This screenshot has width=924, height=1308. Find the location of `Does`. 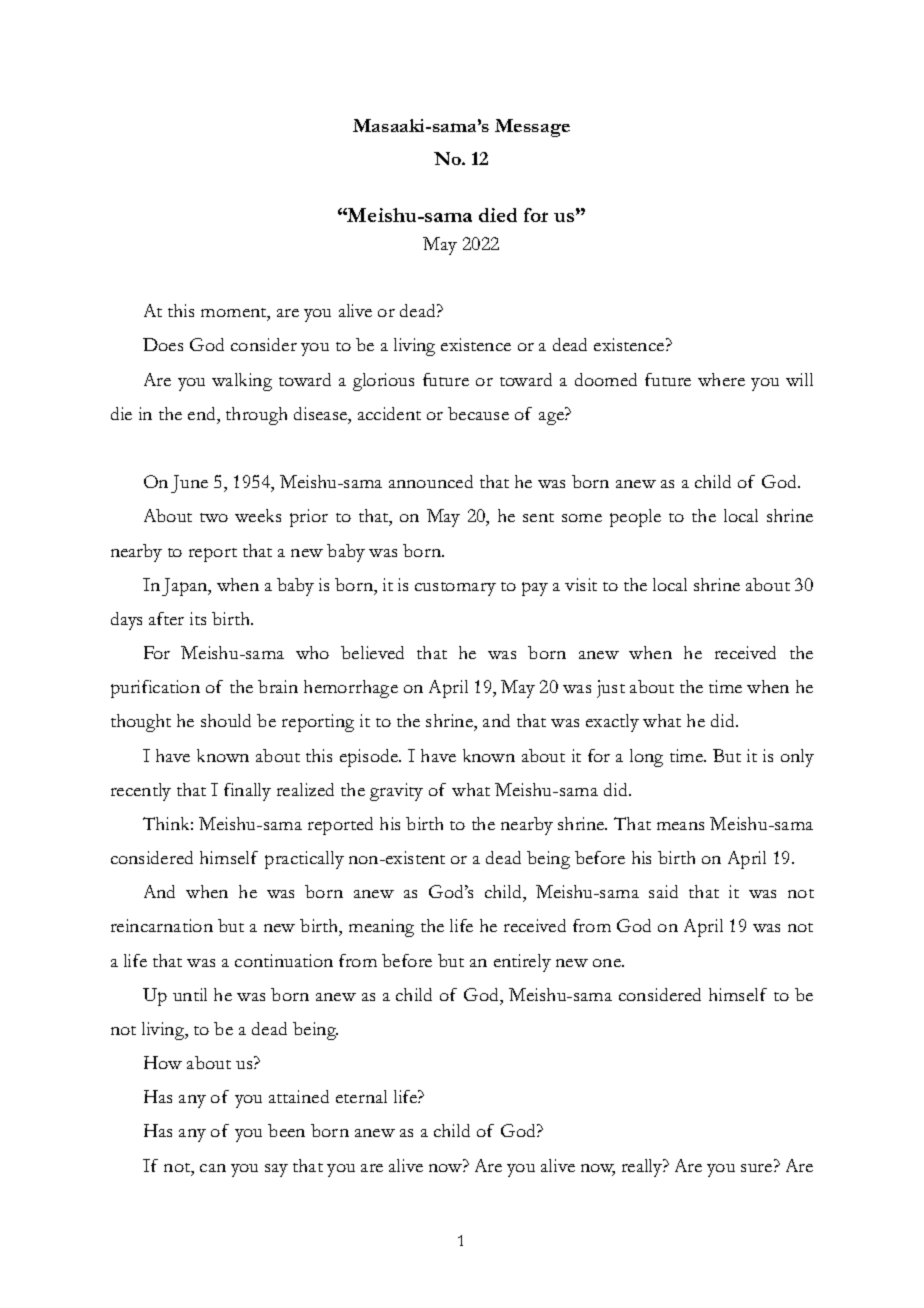

Does is located at coordinates (163, 344).
